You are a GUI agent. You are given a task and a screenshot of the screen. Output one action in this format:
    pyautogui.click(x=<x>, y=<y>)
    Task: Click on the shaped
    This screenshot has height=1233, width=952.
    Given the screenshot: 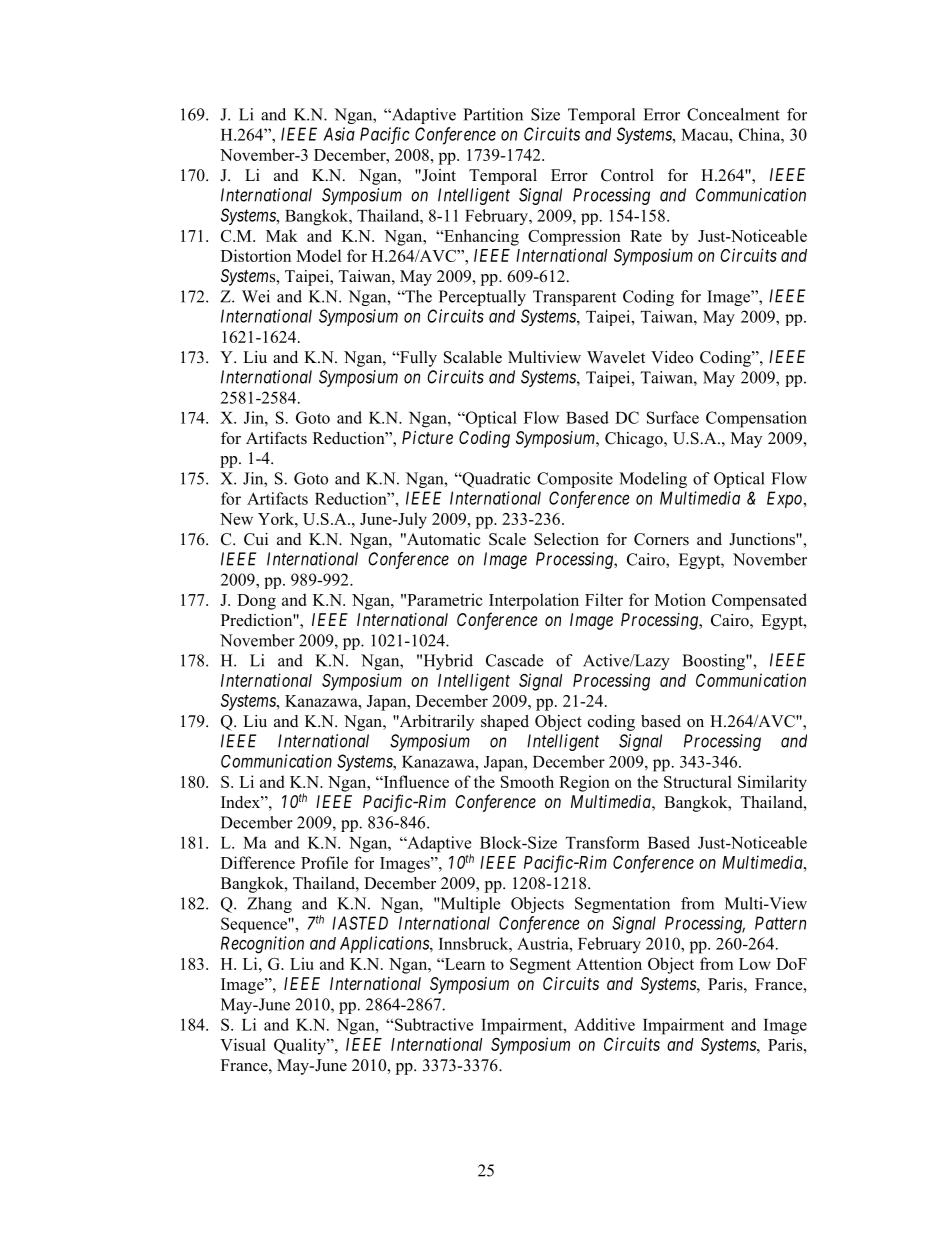 What is the action you would take?
    pyautogui.click(x=505, y=723)
